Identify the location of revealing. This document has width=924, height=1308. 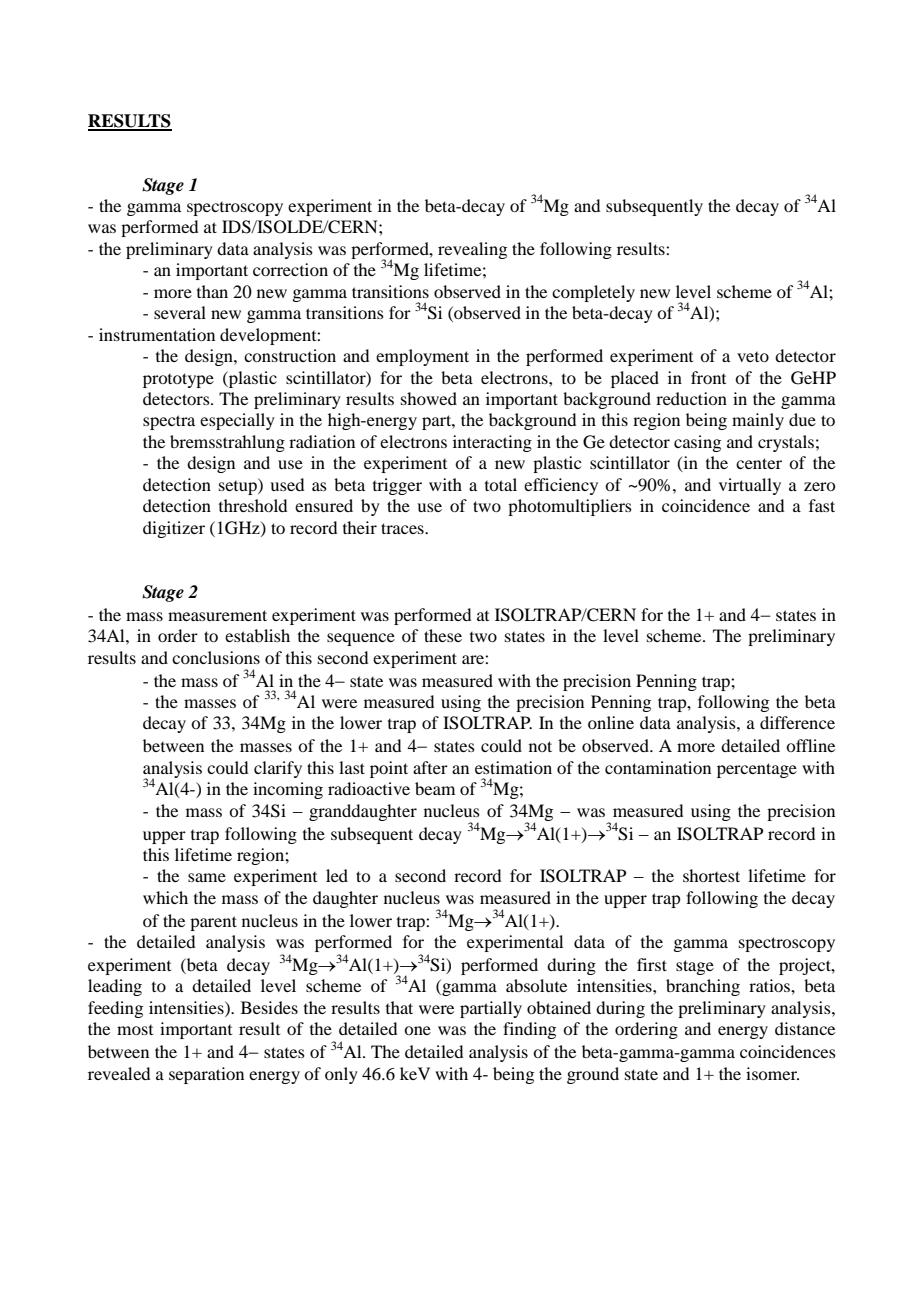
(472, 250).
